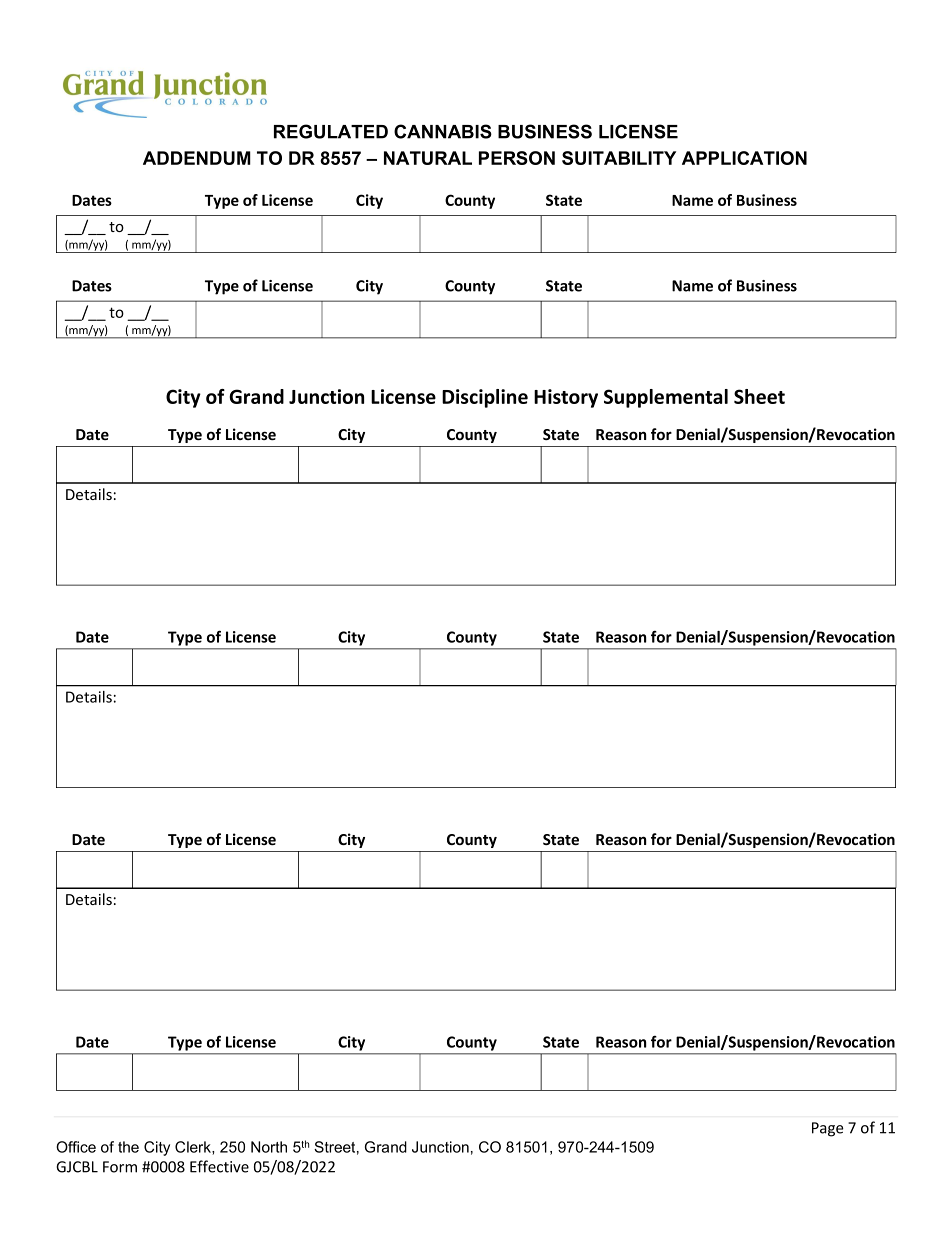  What do you see at coordinates (428, 158) in the screenshot?
I see `NATURAL` at bounding box center [428, 158].
